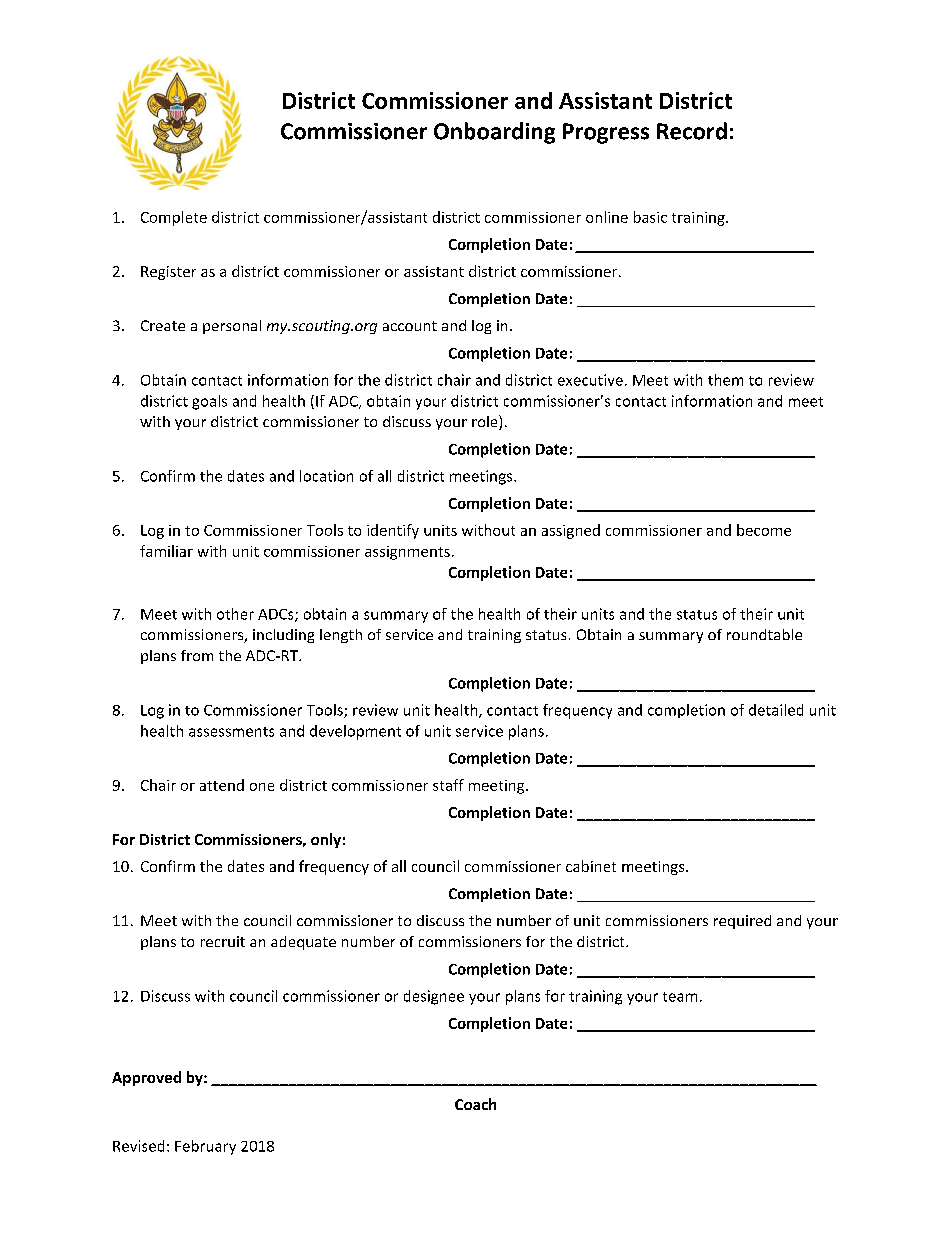  What do you see at coordinates (475, 1104) in the screenshot?
I see `Coach` at bounding box center [475, 1104].
